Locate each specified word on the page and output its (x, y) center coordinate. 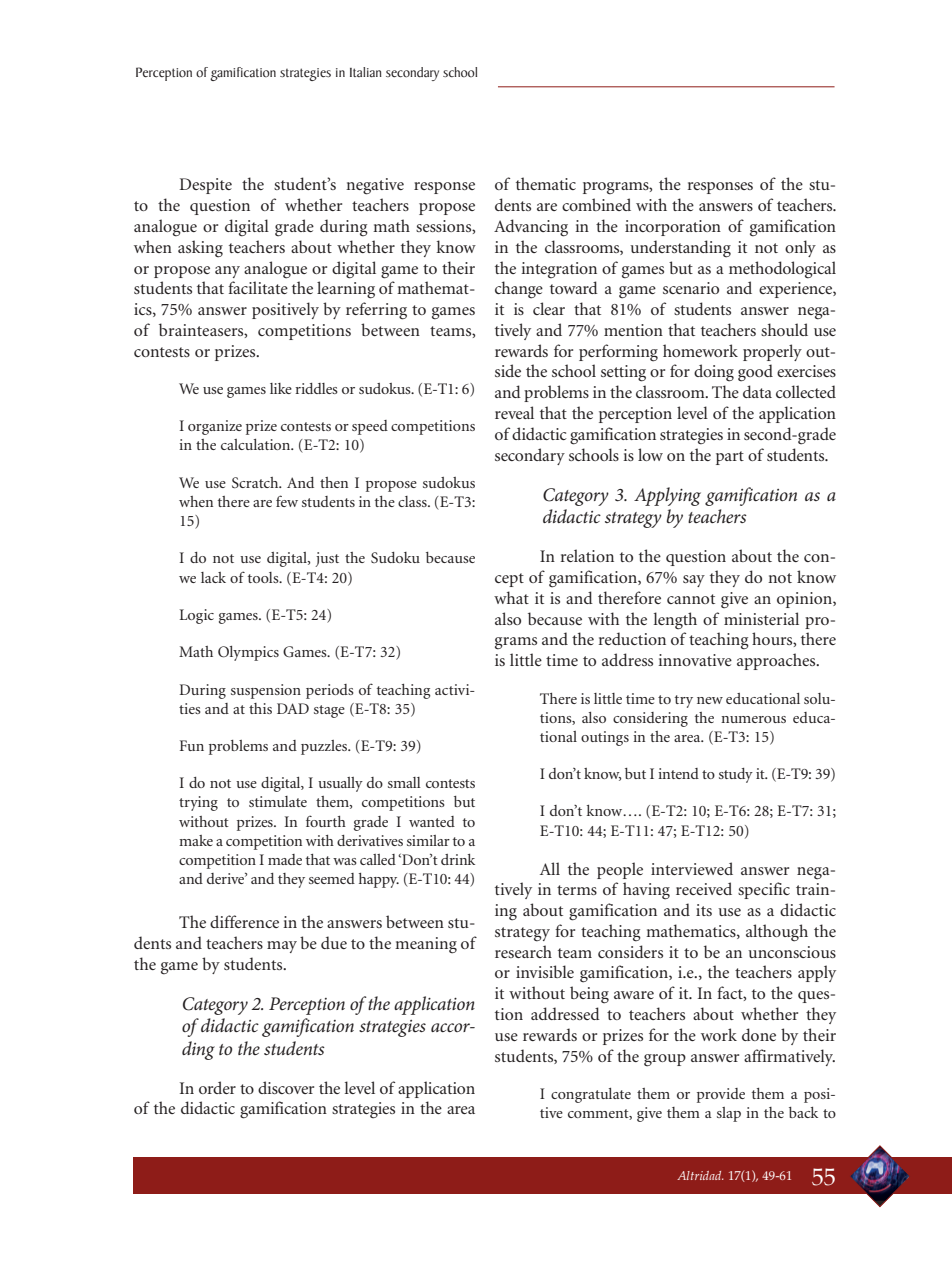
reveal (514, 412)
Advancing (531, 228)
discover (286, 1087)
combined (596, 204)
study (736, 775)
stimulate (278, 801)
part (730, 458)
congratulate (591, 1095)
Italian (366, 72)
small (404, 782)
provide (721, 1095)
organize (215, 427)
